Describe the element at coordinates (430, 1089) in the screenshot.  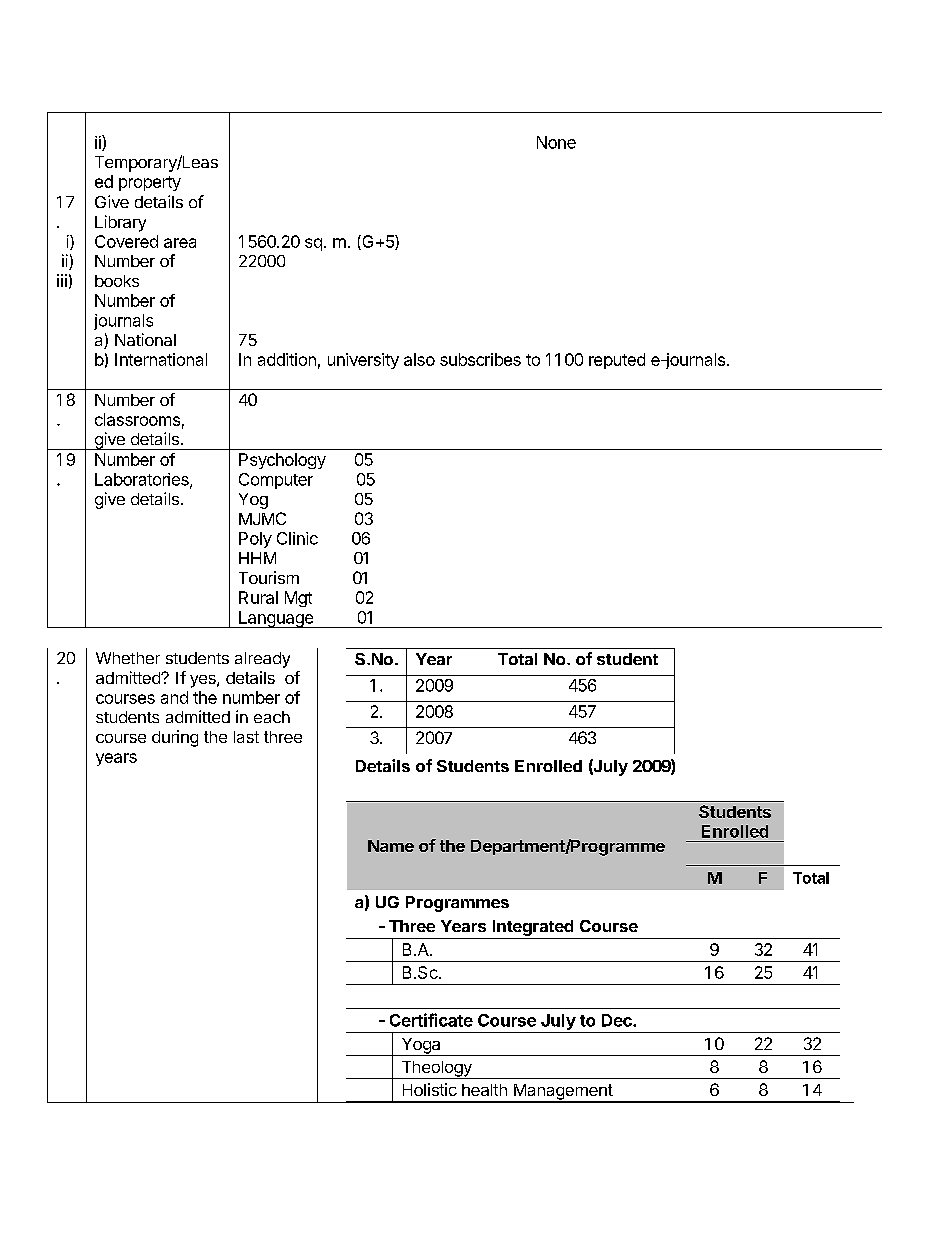
I see `Holistic` at that location.
